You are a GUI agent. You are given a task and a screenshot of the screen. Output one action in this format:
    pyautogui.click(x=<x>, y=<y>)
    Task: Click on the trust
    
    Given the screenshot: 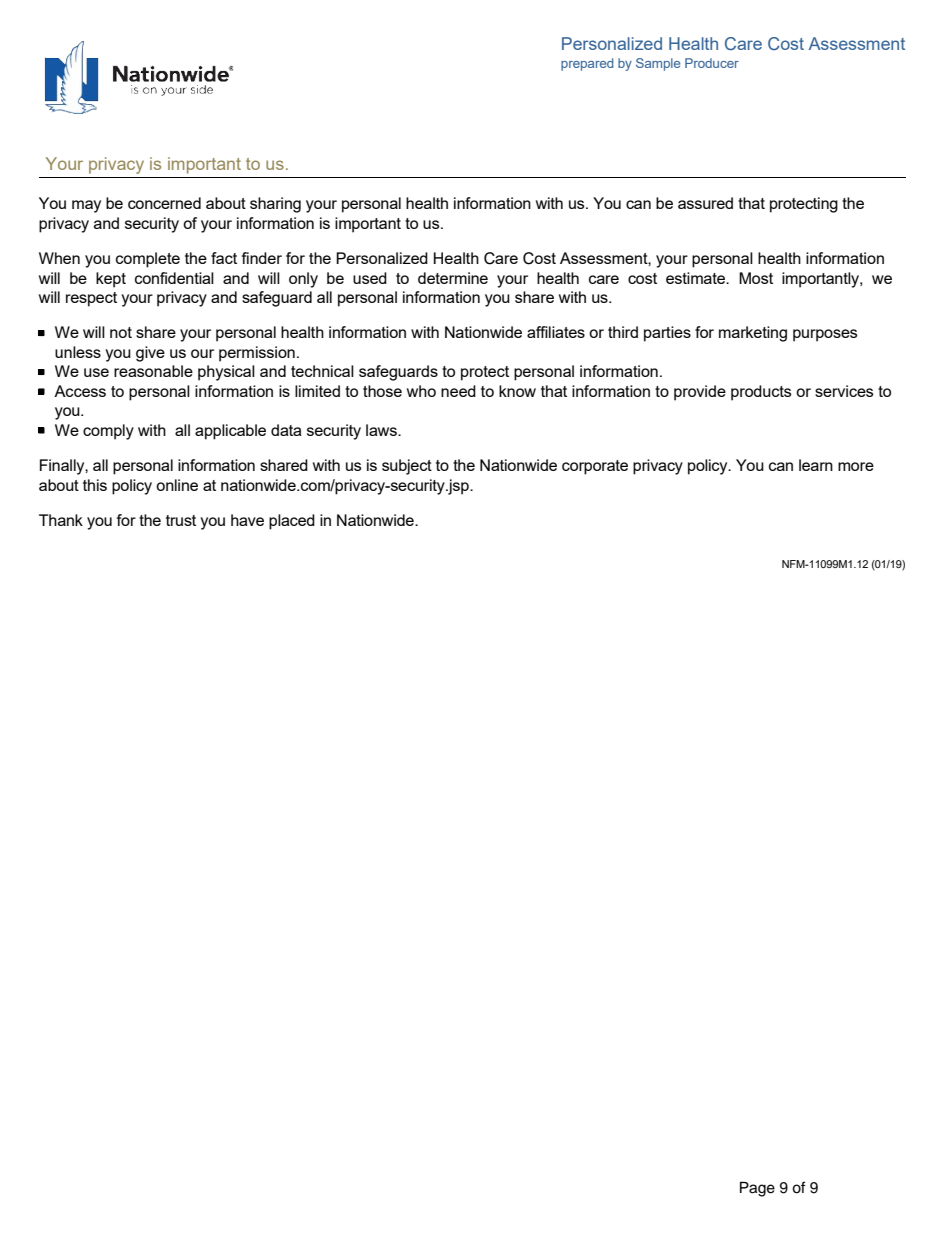 What is the action you would take?
    pyautogui.click(x=181, y=520)
